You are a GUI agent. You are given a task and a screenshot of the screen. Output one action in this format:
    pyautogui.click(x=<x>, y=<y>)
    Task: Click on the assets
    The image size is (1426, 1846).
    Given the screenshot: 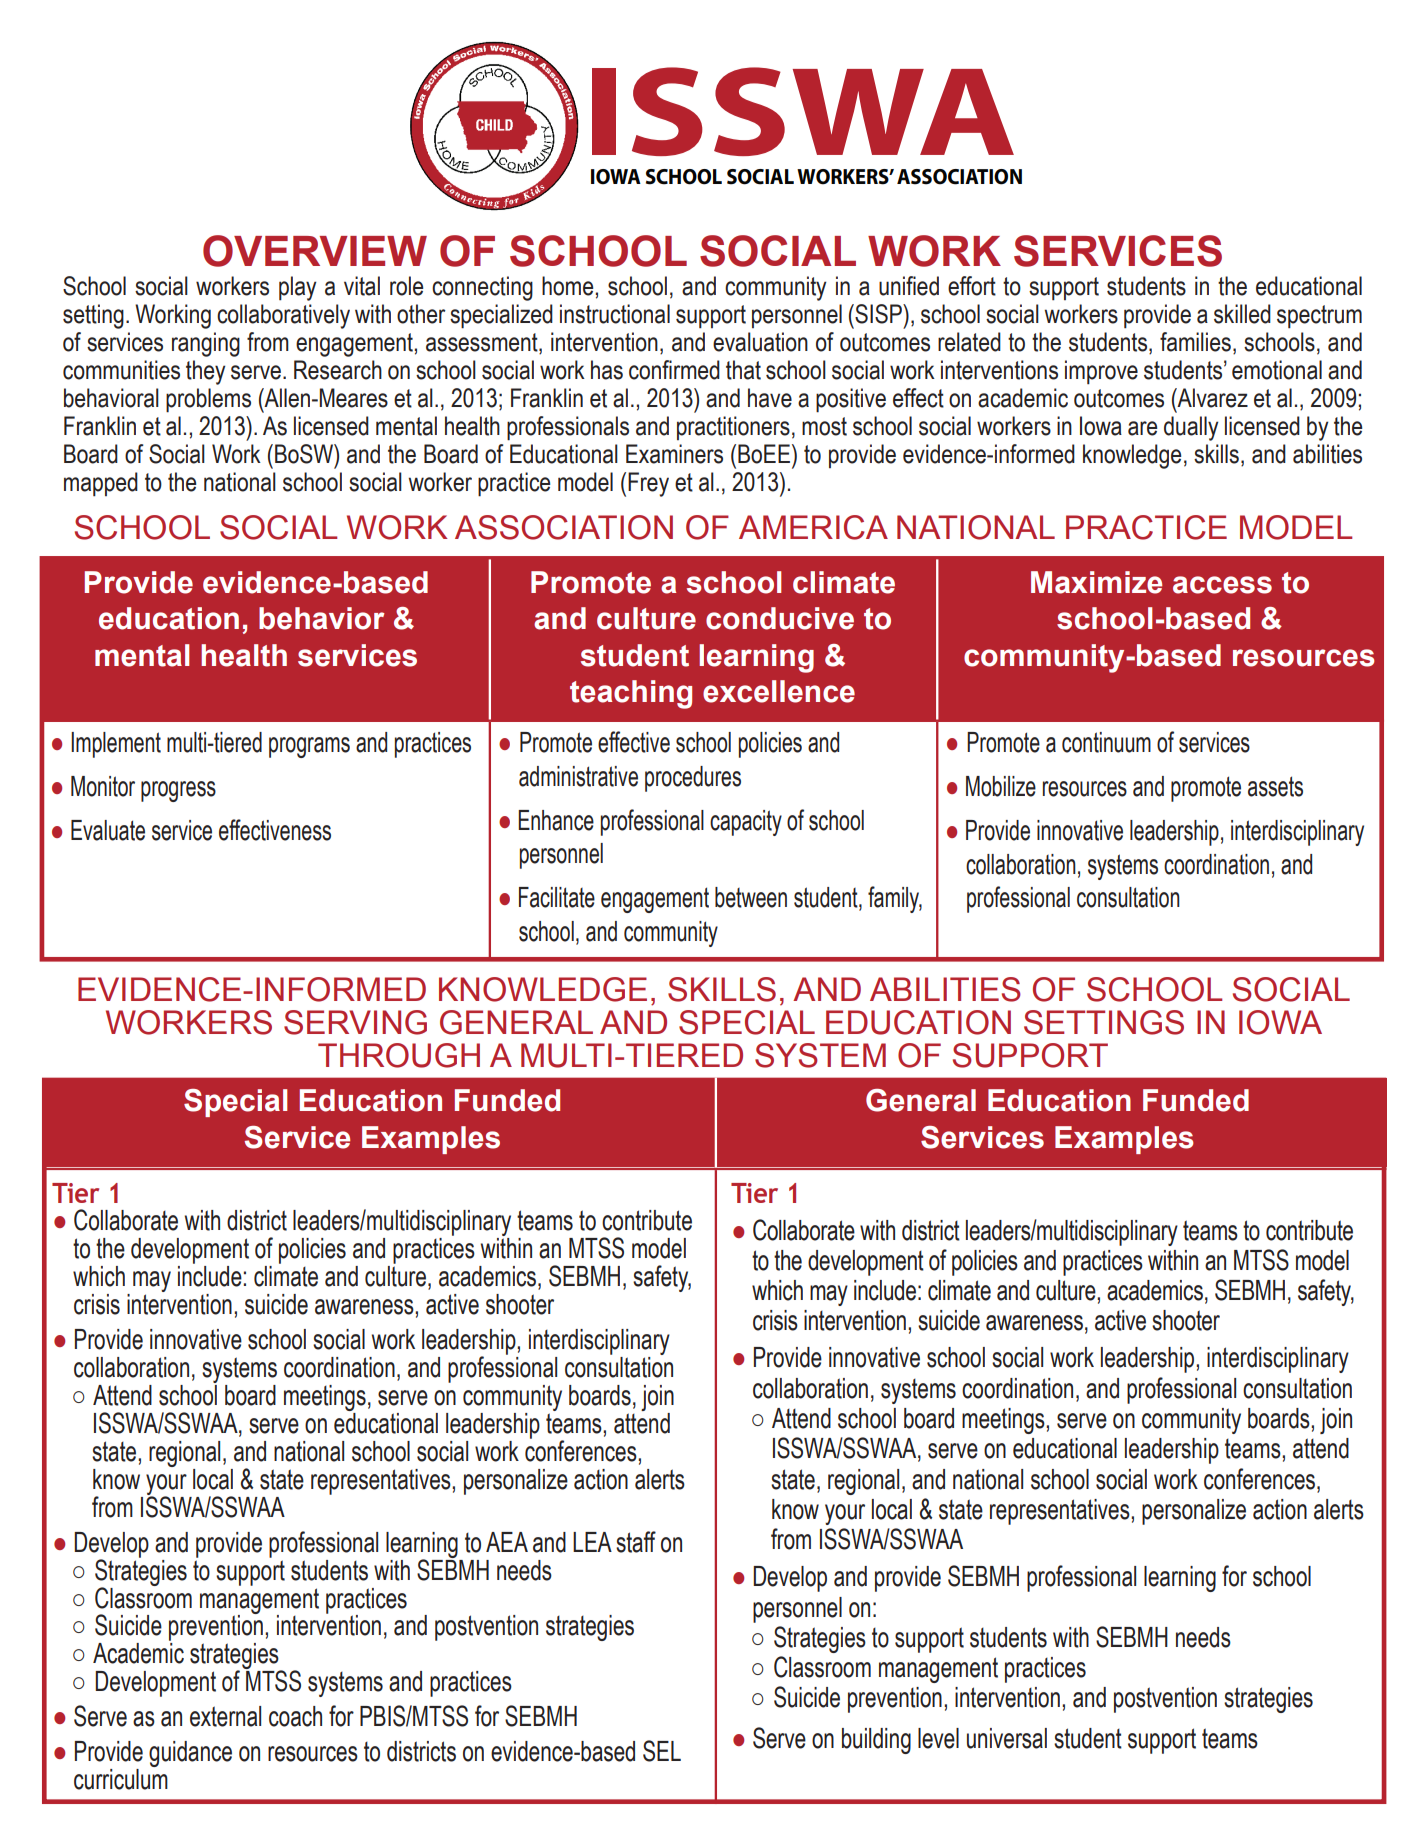 What is the action you would take?
    pyautogui.click(x=1275, y=786)
